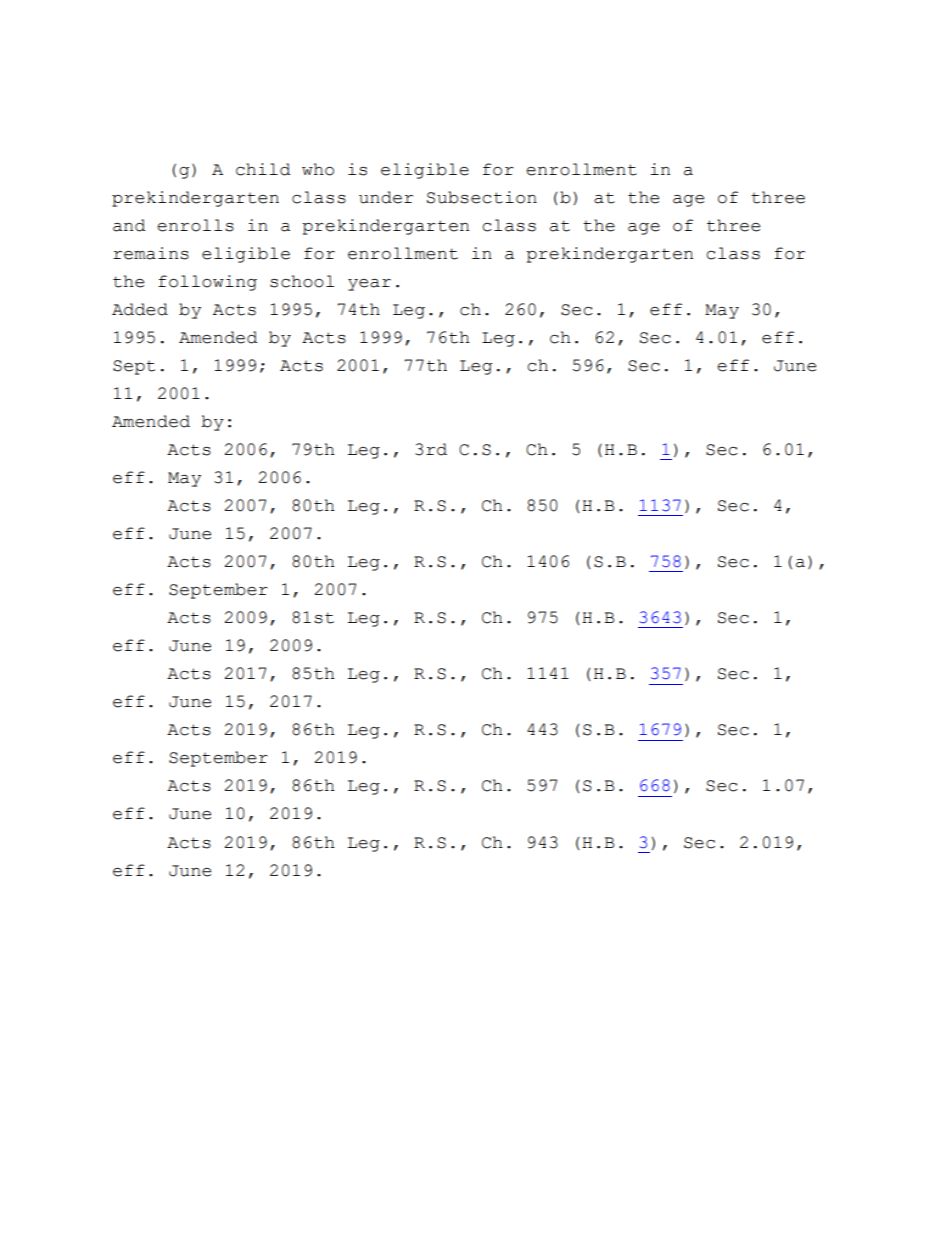 This screenshot has width=952, height=1233. Describe the element at coordinates (302, 281) in the screenshot. I see `school` at that location.
